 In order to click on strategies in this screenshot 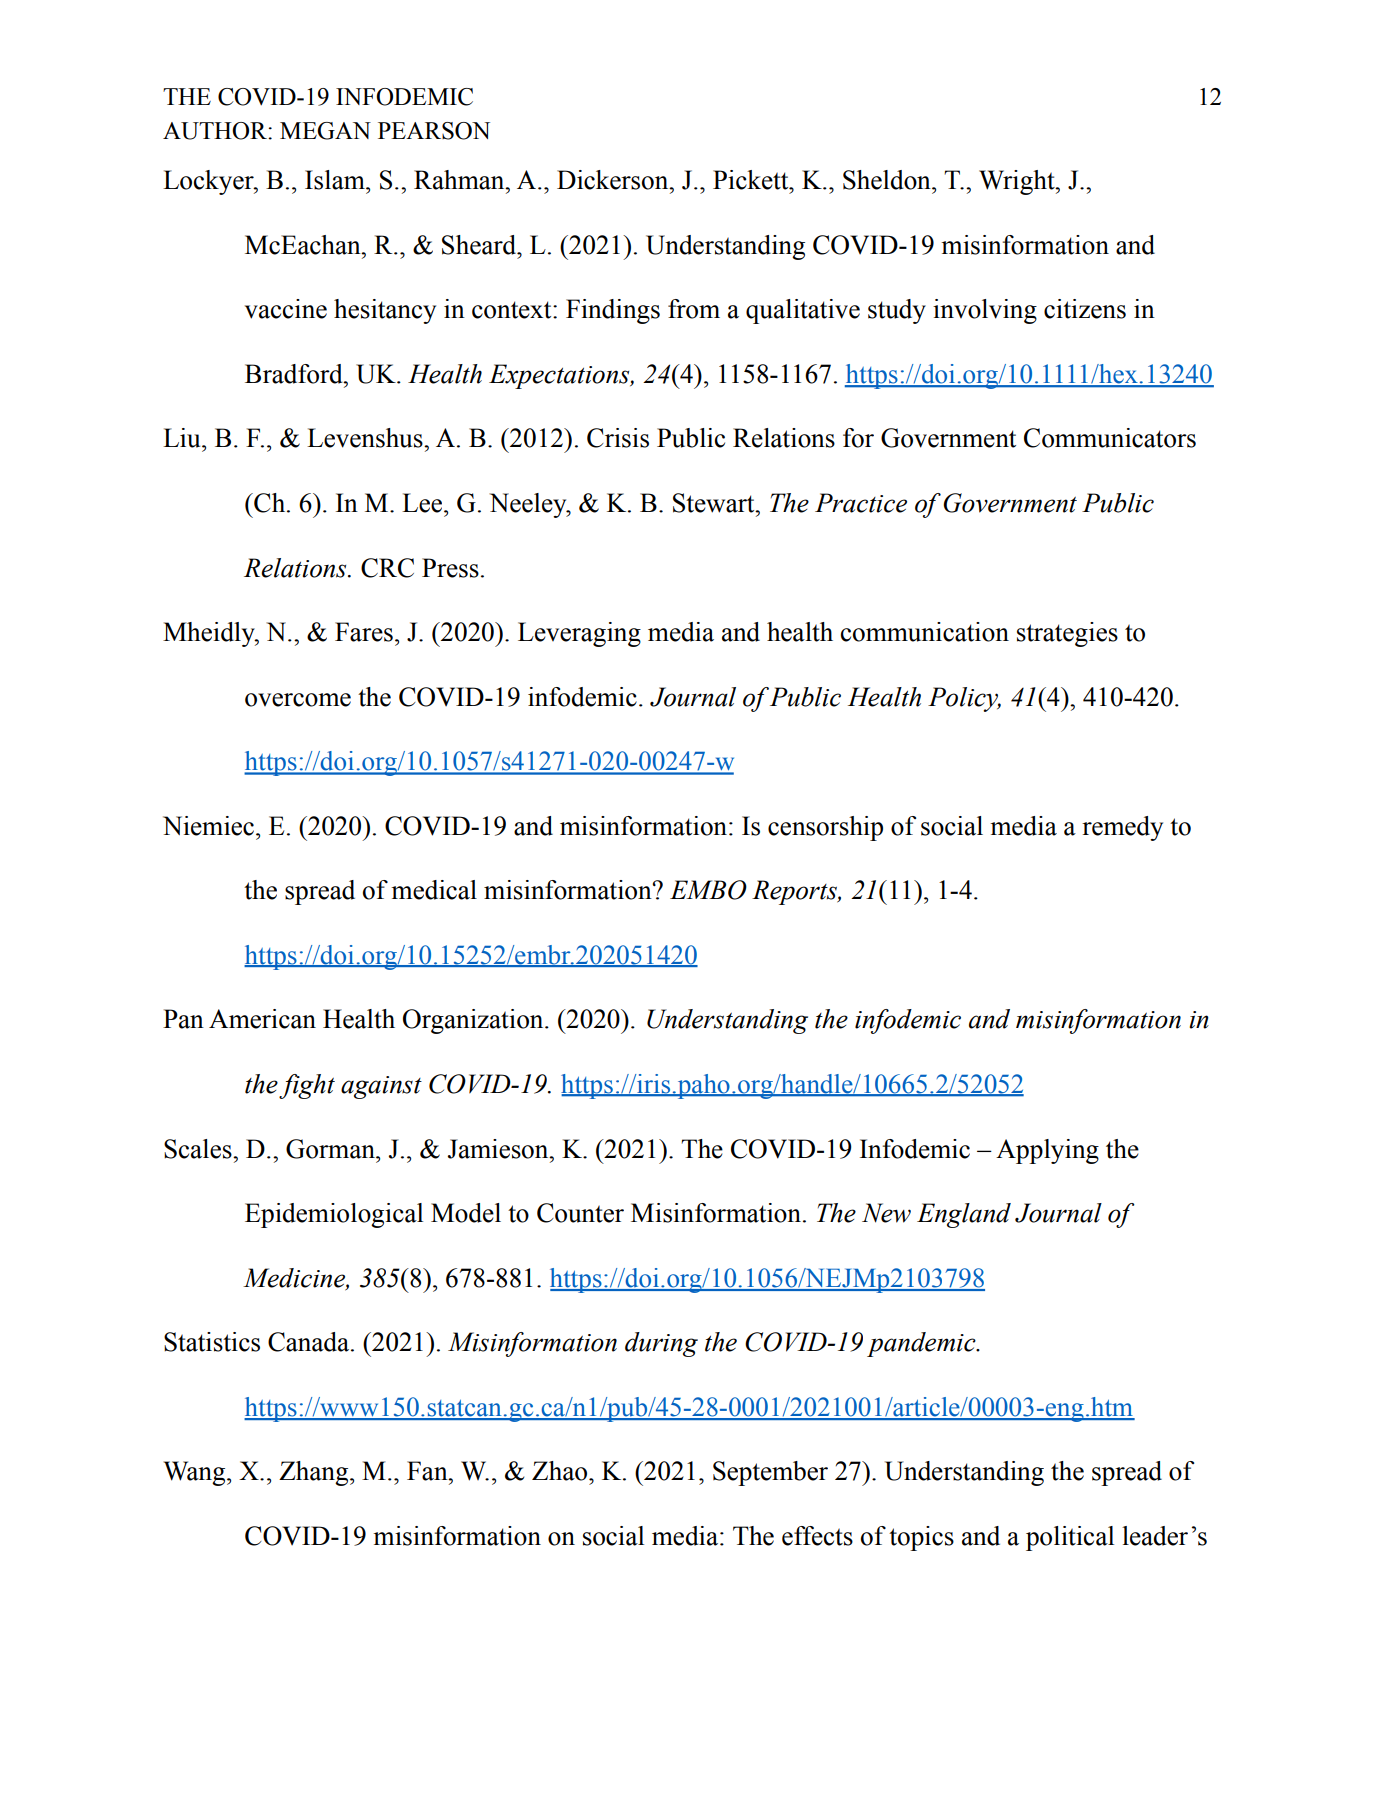, I will do `click(1067, 634)`.
